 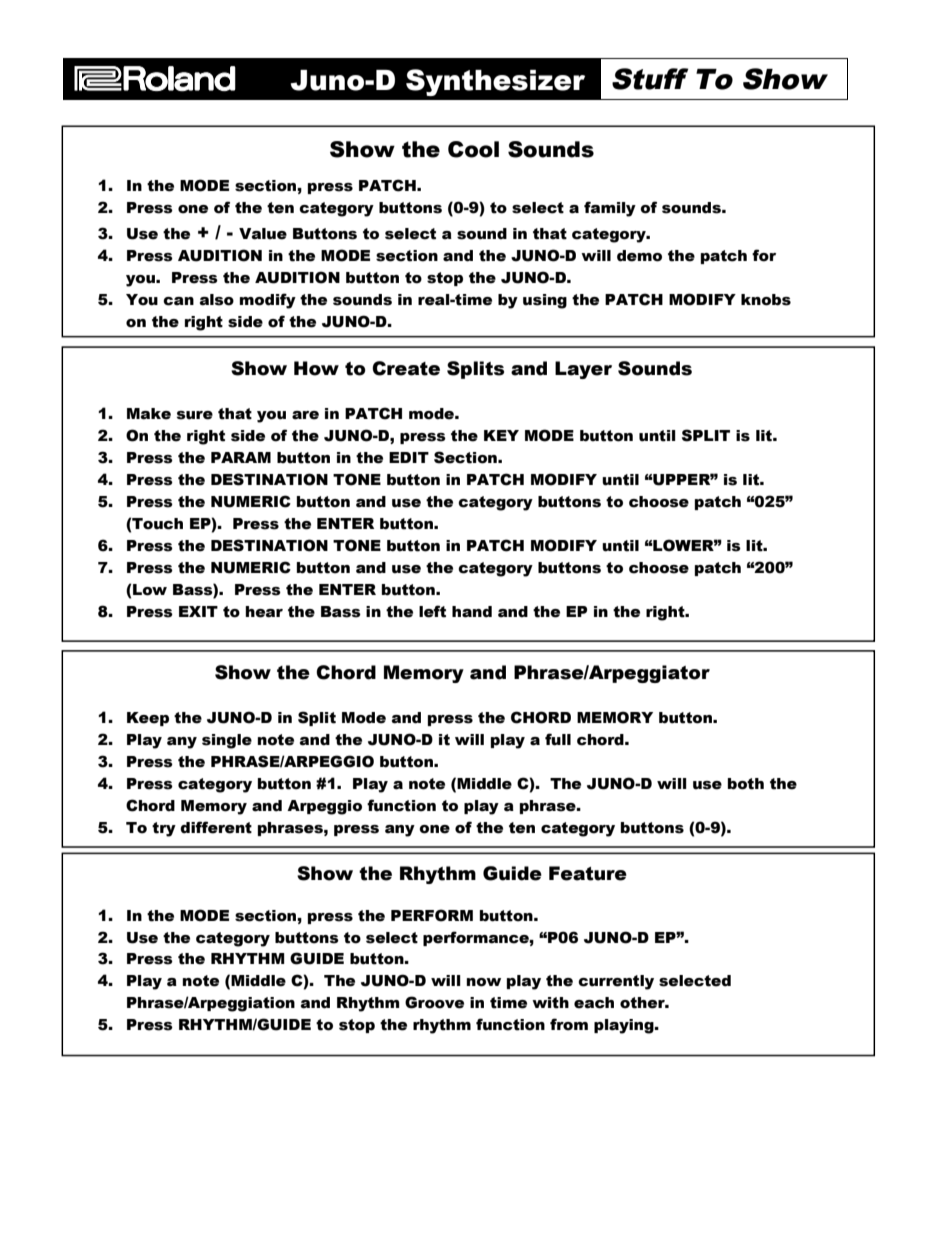 What do you see at coordinates (227, 741) in the image?
I see `single` at bounding box center [227, 741].
